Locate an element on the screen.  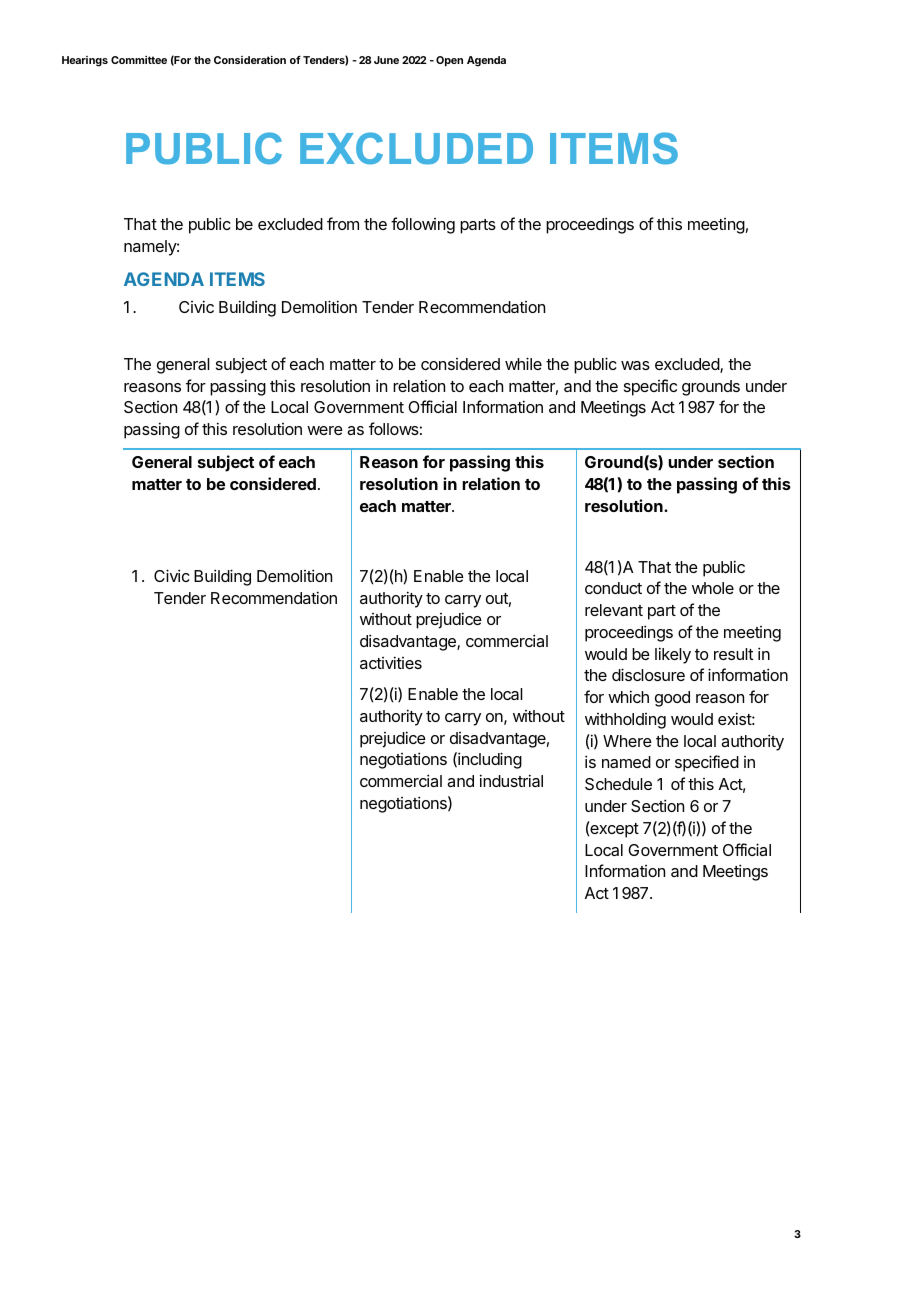
were is located at coordinates (325, 430).
